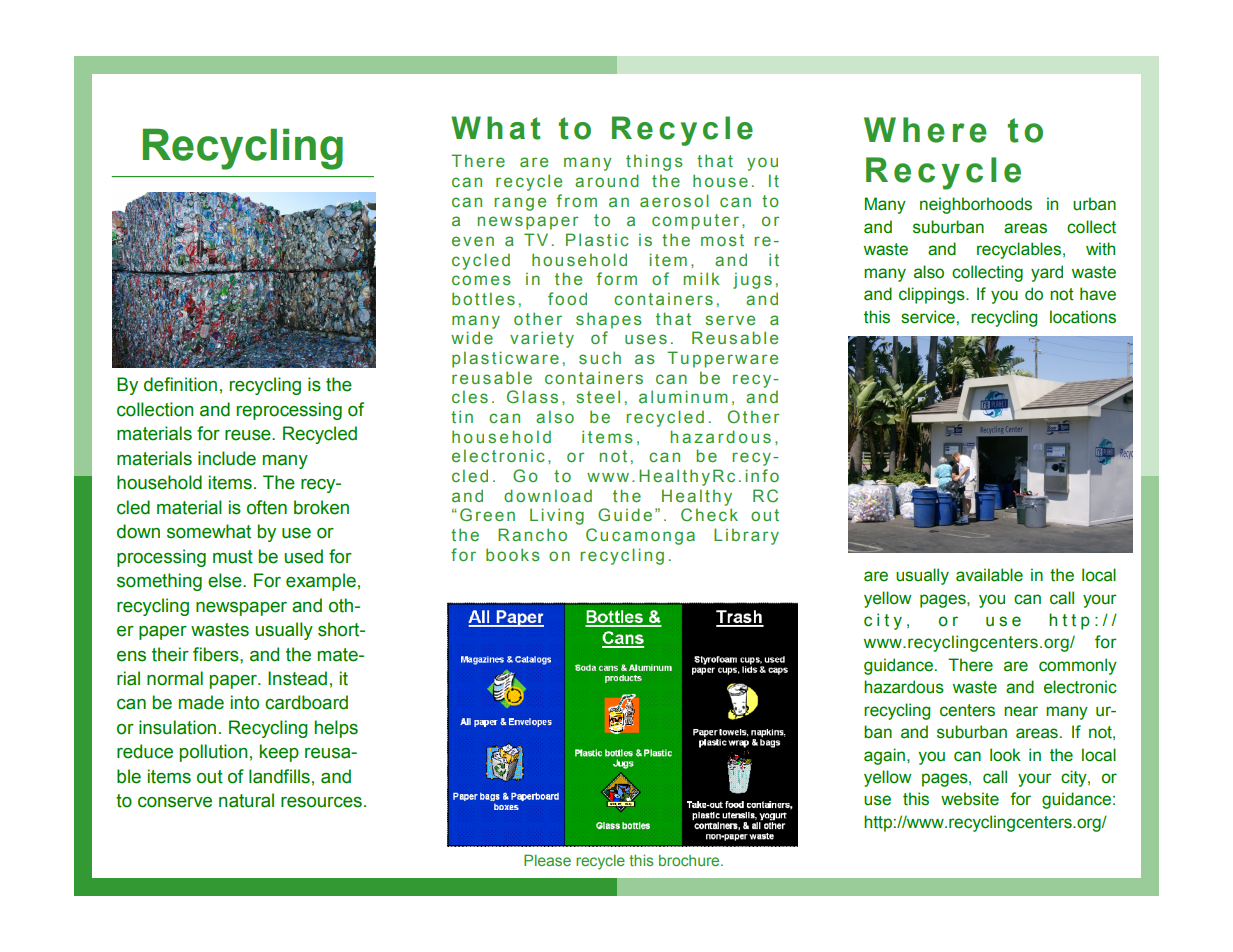  Describe the element at coordinates (246, 800) in the screenshot. I see `natural` at that location.
